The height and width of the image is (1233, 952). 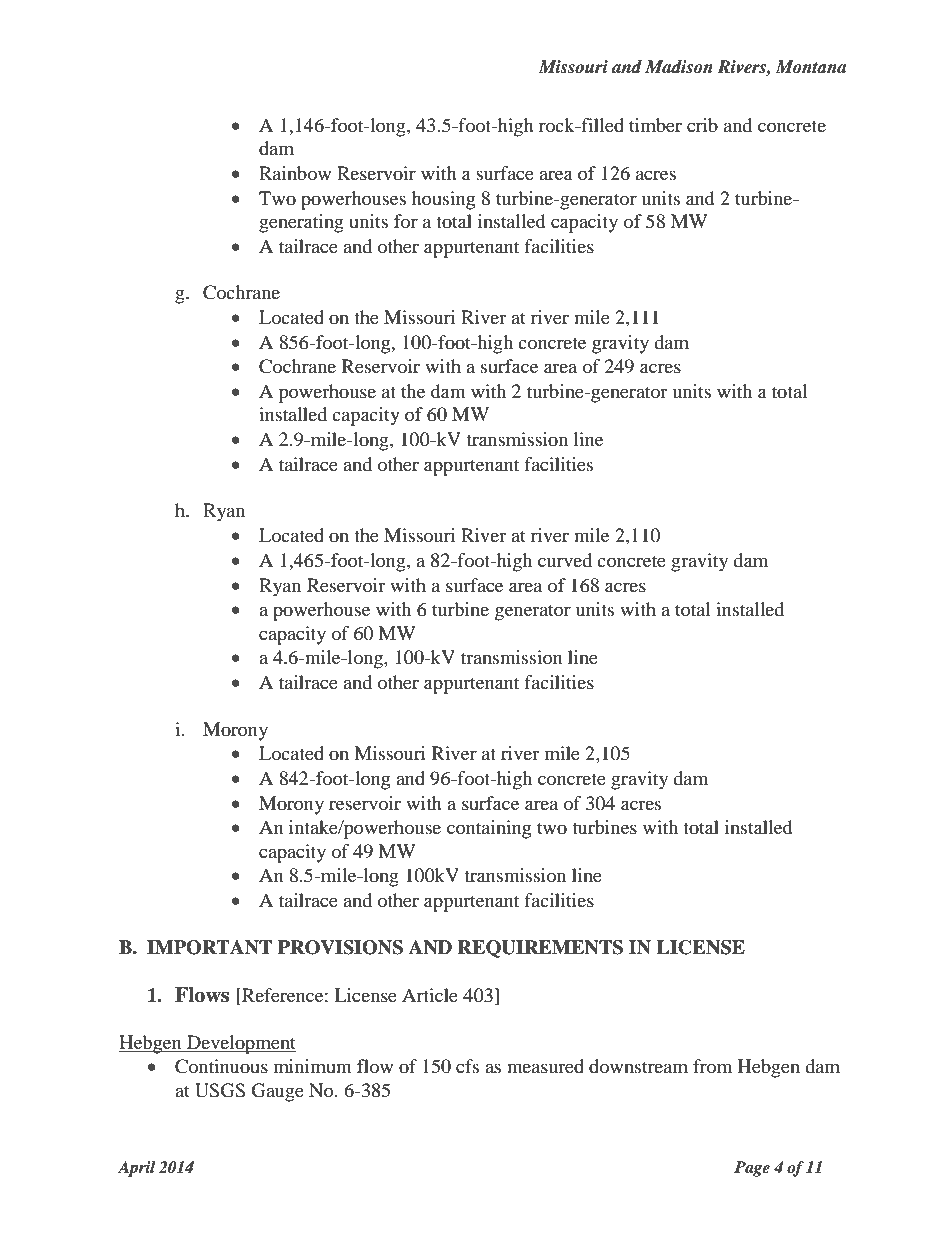 I want to click on containing, so click(x=489, y=829).
